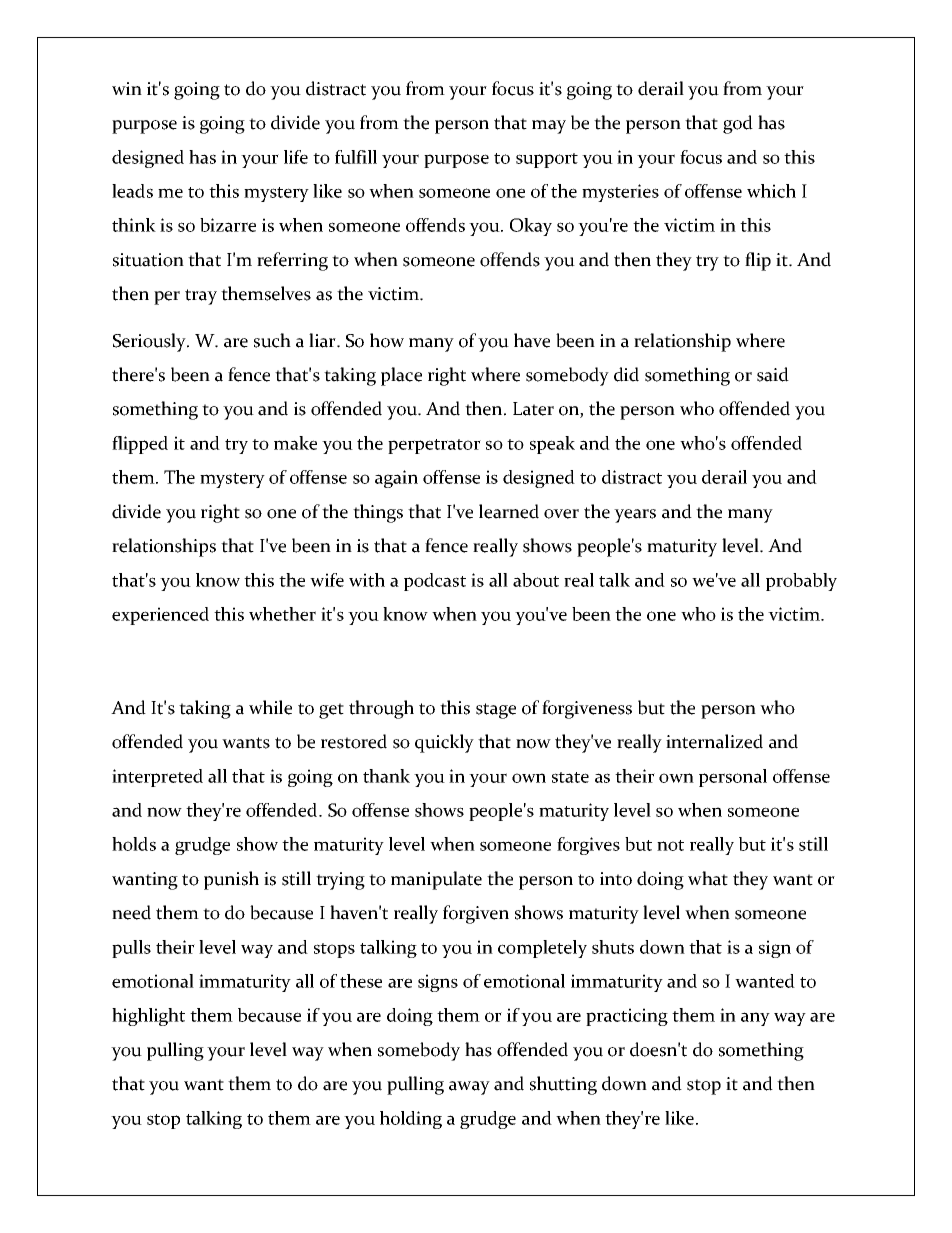 Image resolution: width=952 pixels, height=1233 pixels. What do you see at coordinates (496, 711) in the screenshot?
I see `stage` at bounding box center [496, 711].
